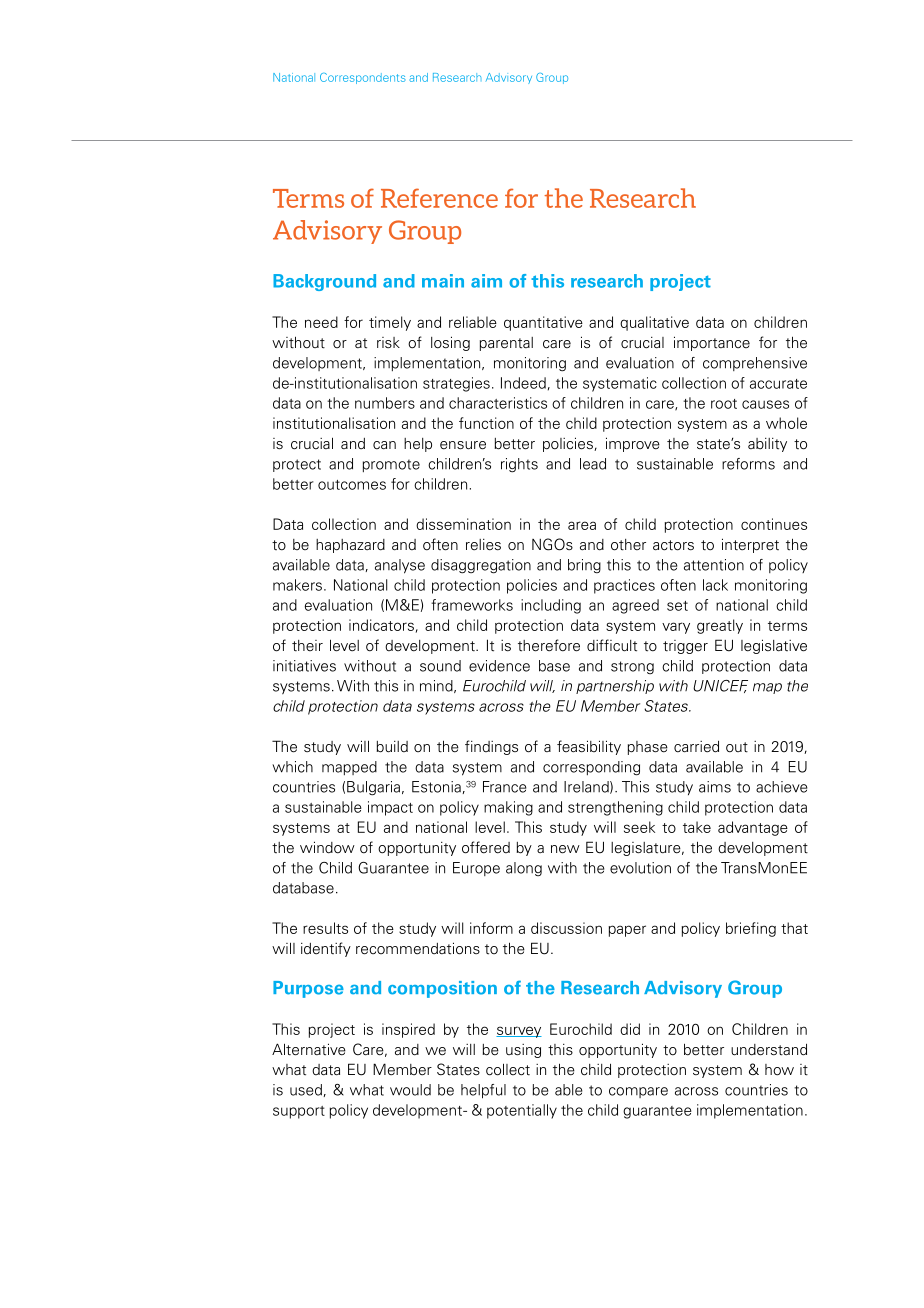  Describe the element at coordinates (753, 828) in the screenshot. I see `advantage` at that location.
